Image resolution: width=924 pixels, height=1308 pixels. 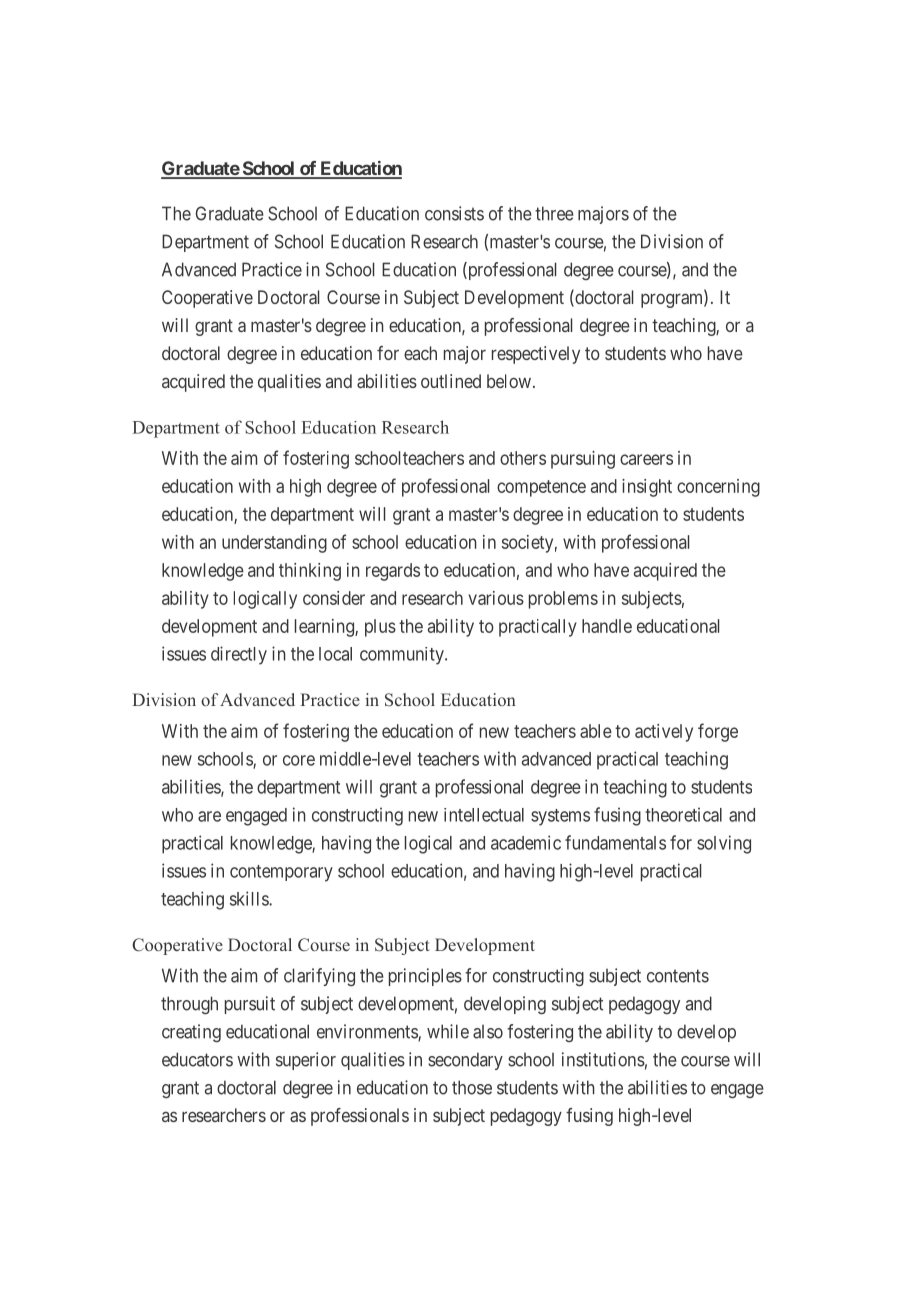 I want to click on directly, so click(x=239, y=655).
